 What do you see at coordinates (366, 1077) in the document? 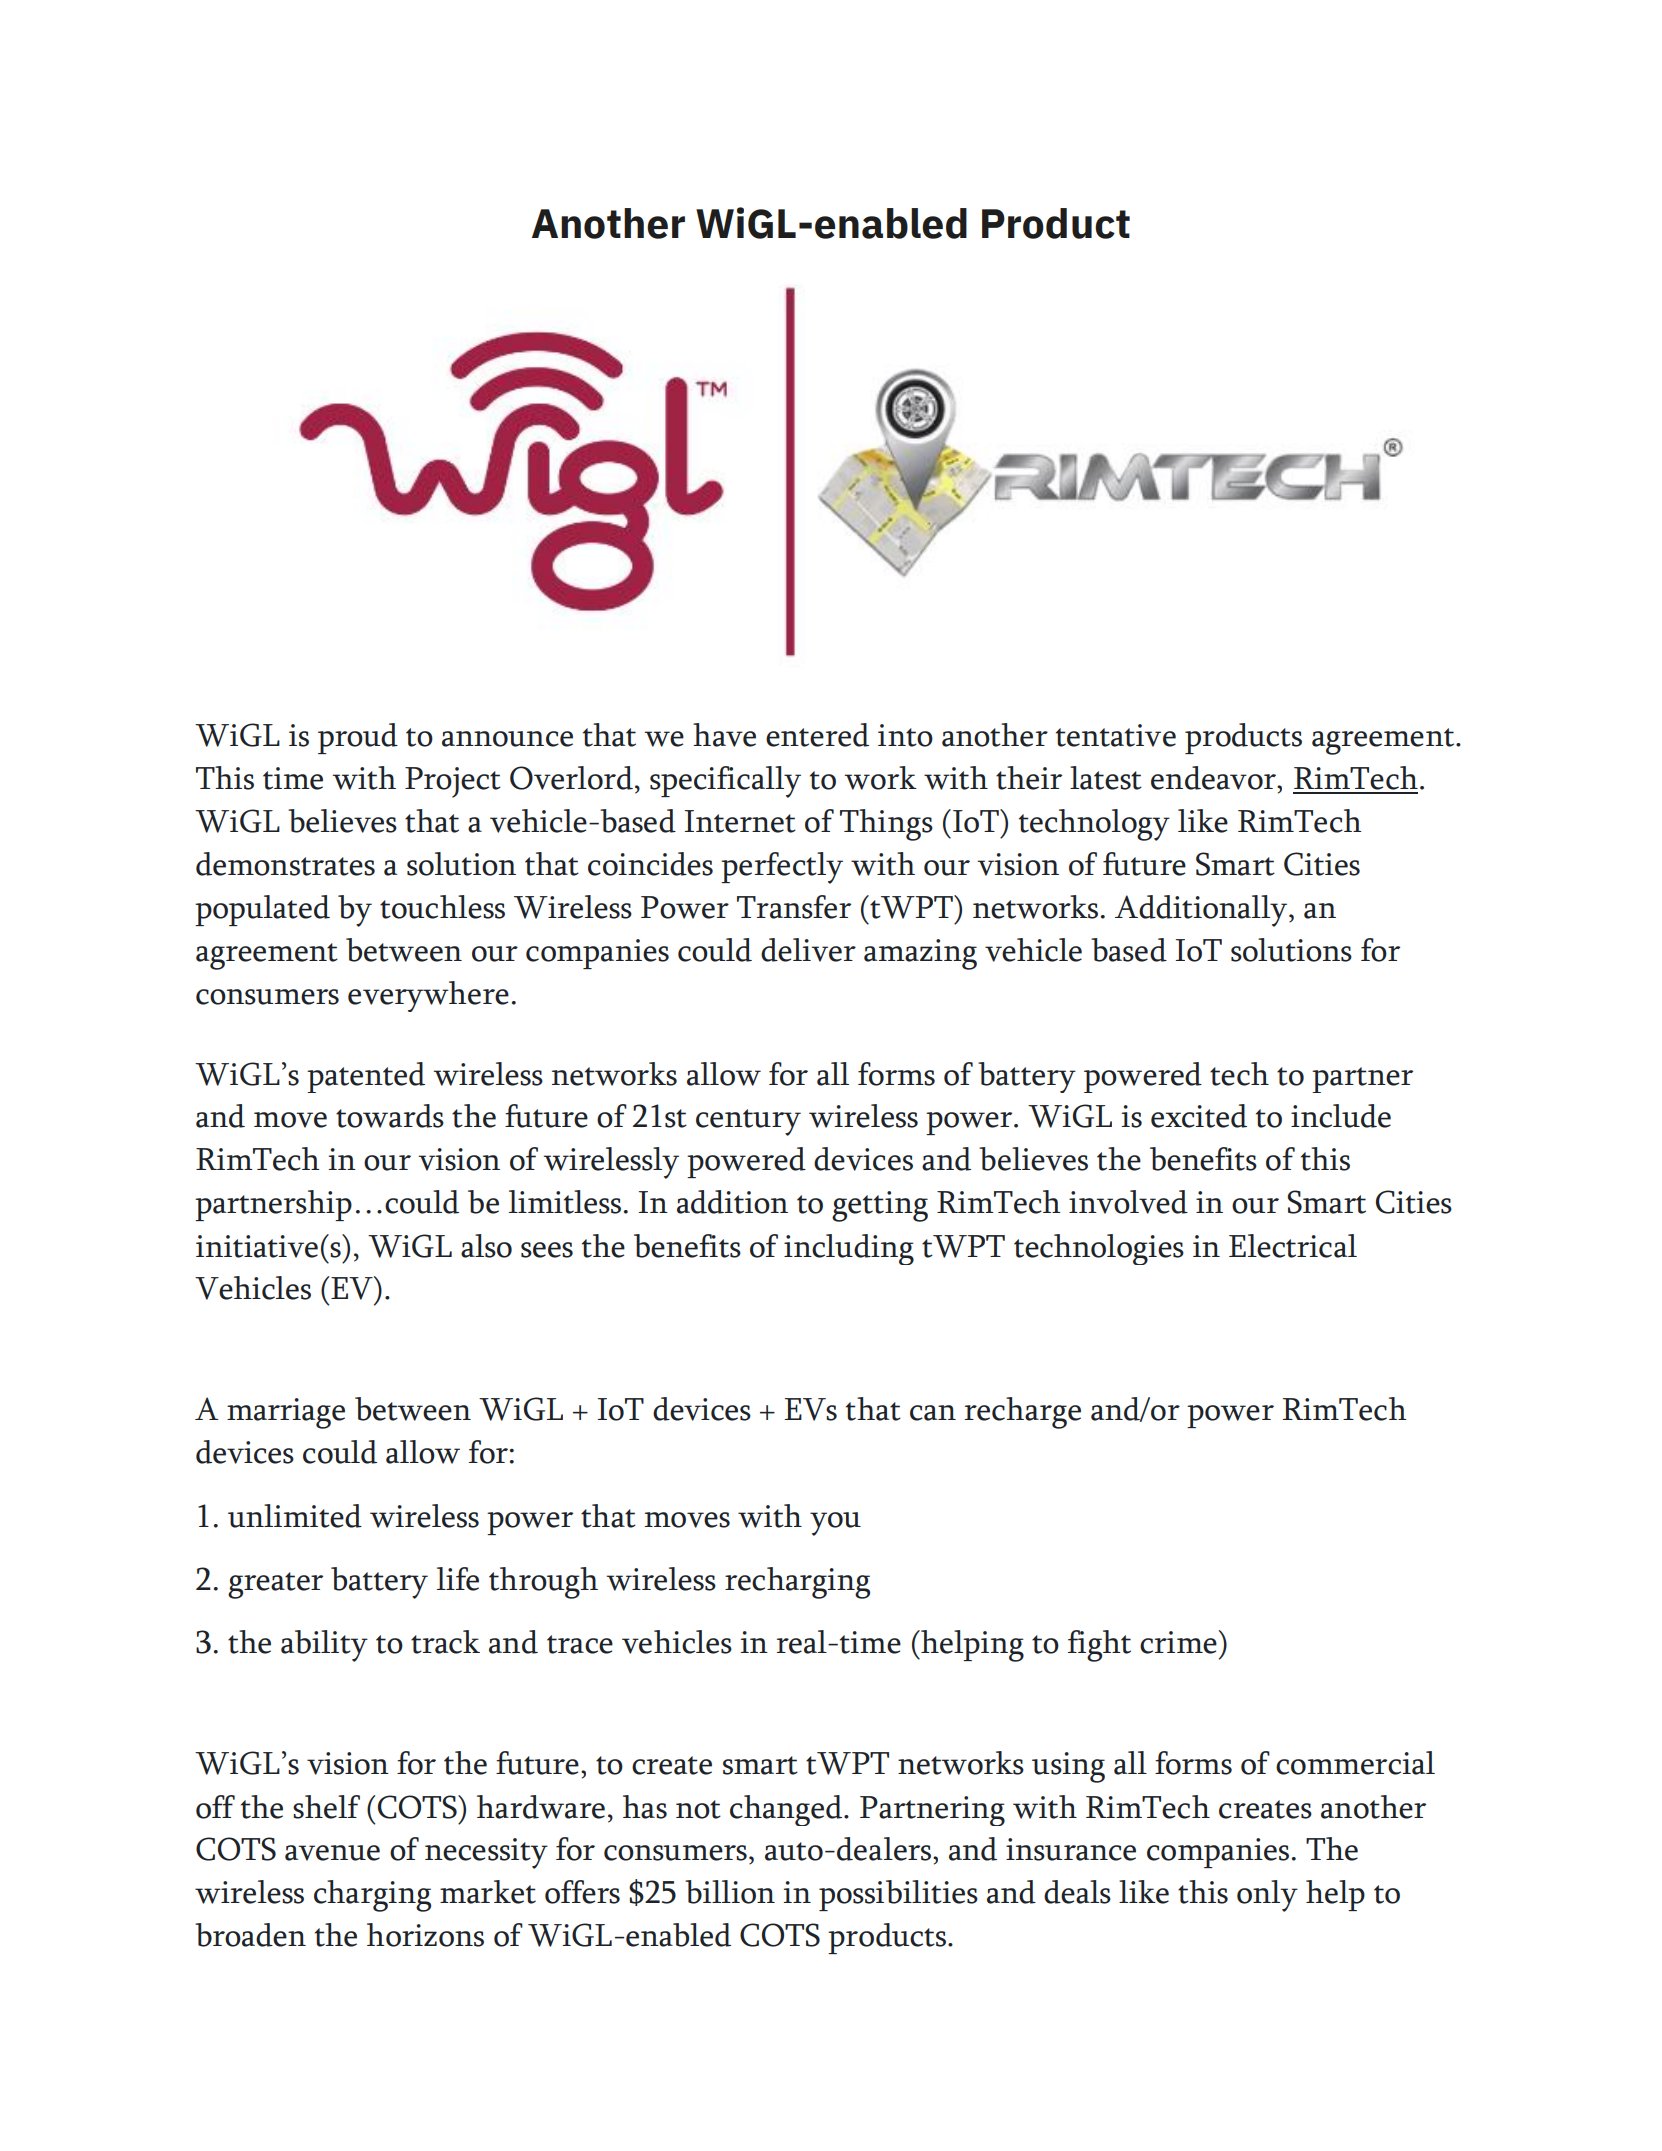
I see `patented` at bounding box center [366, 1077].
